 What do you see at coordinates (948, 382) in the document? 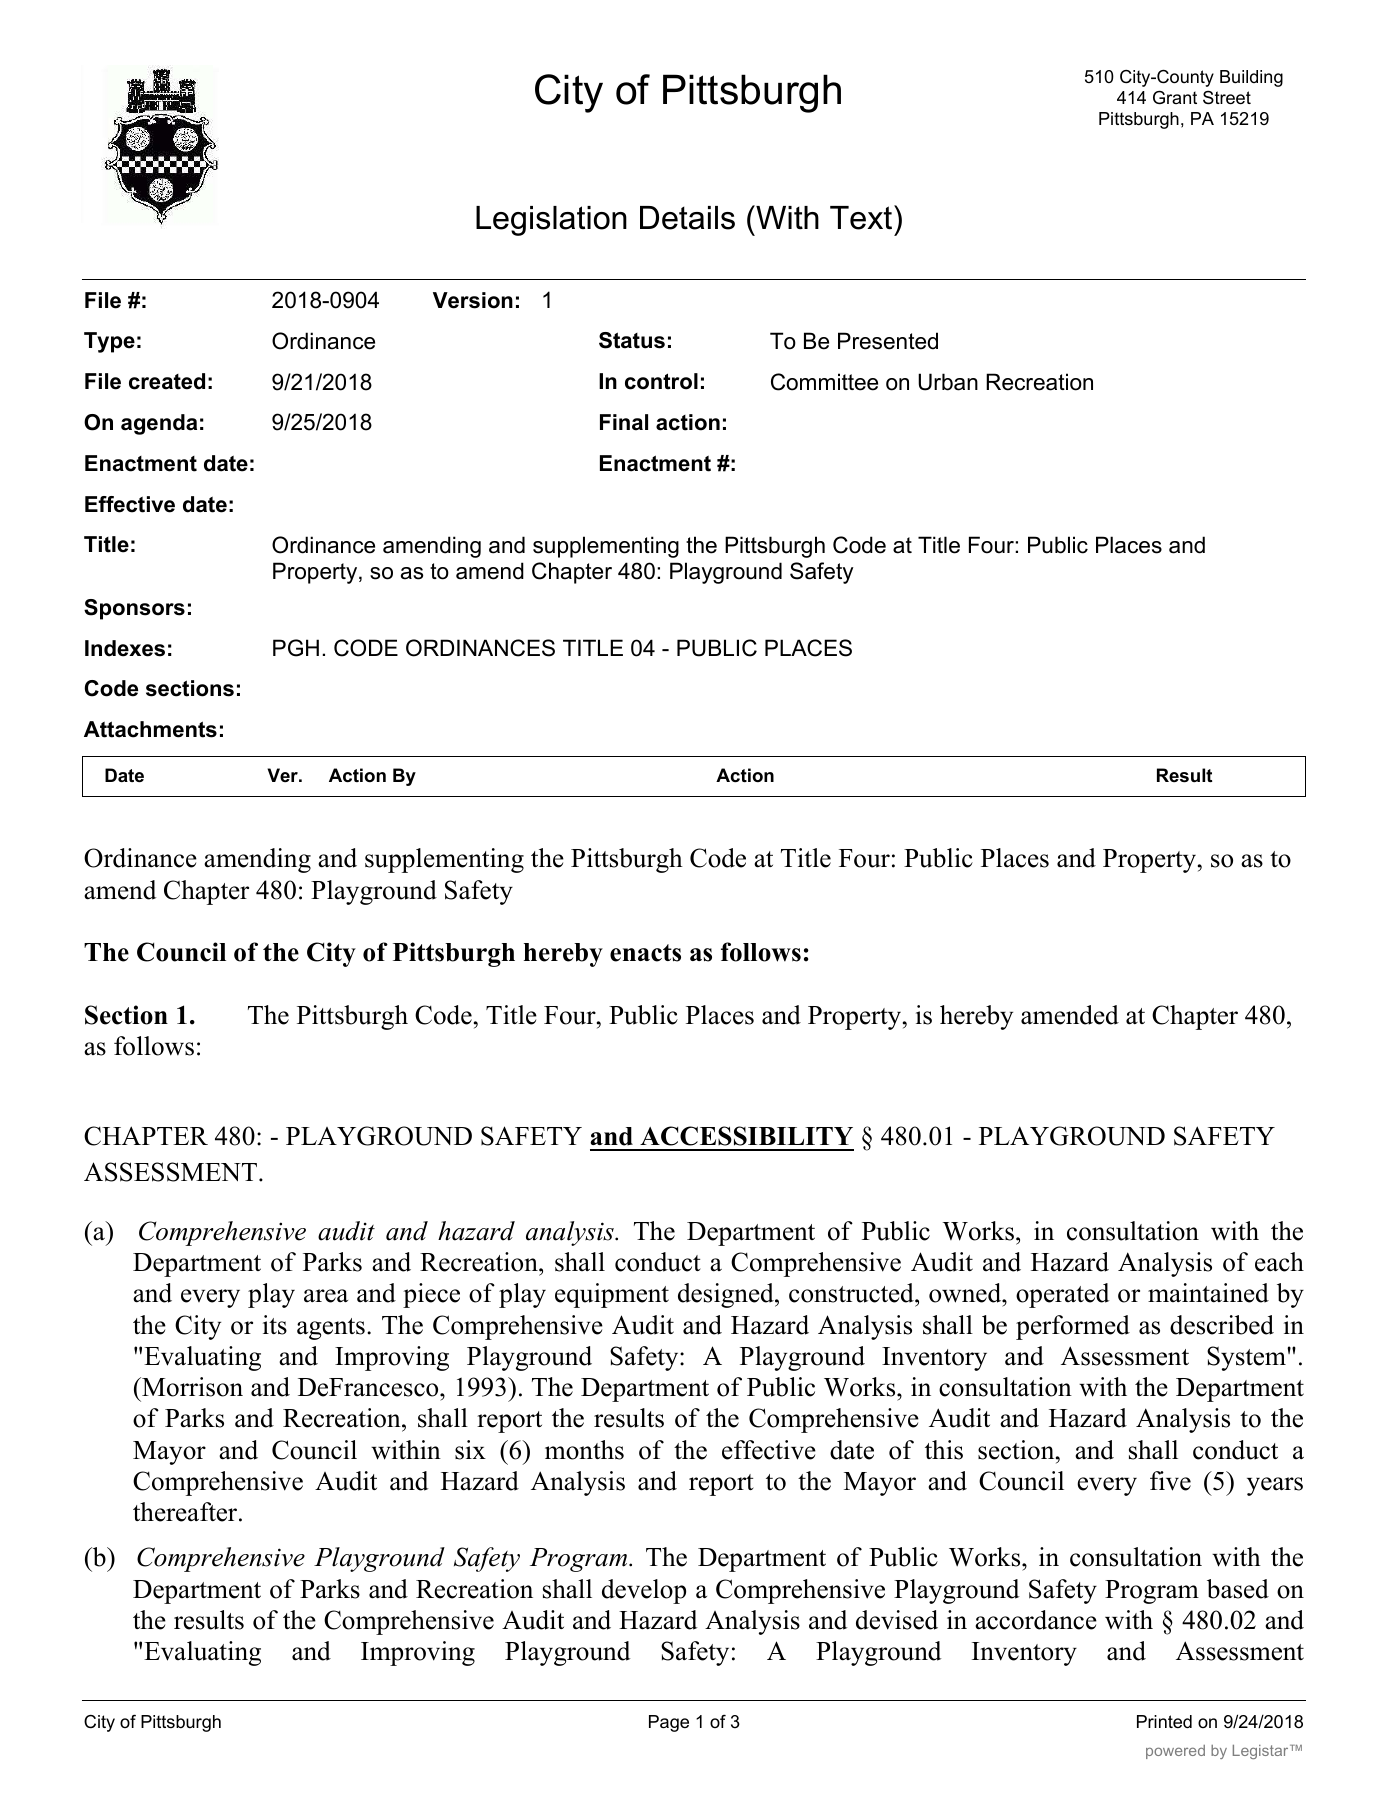
I see `Urban` at bounding box center [948, 382].
